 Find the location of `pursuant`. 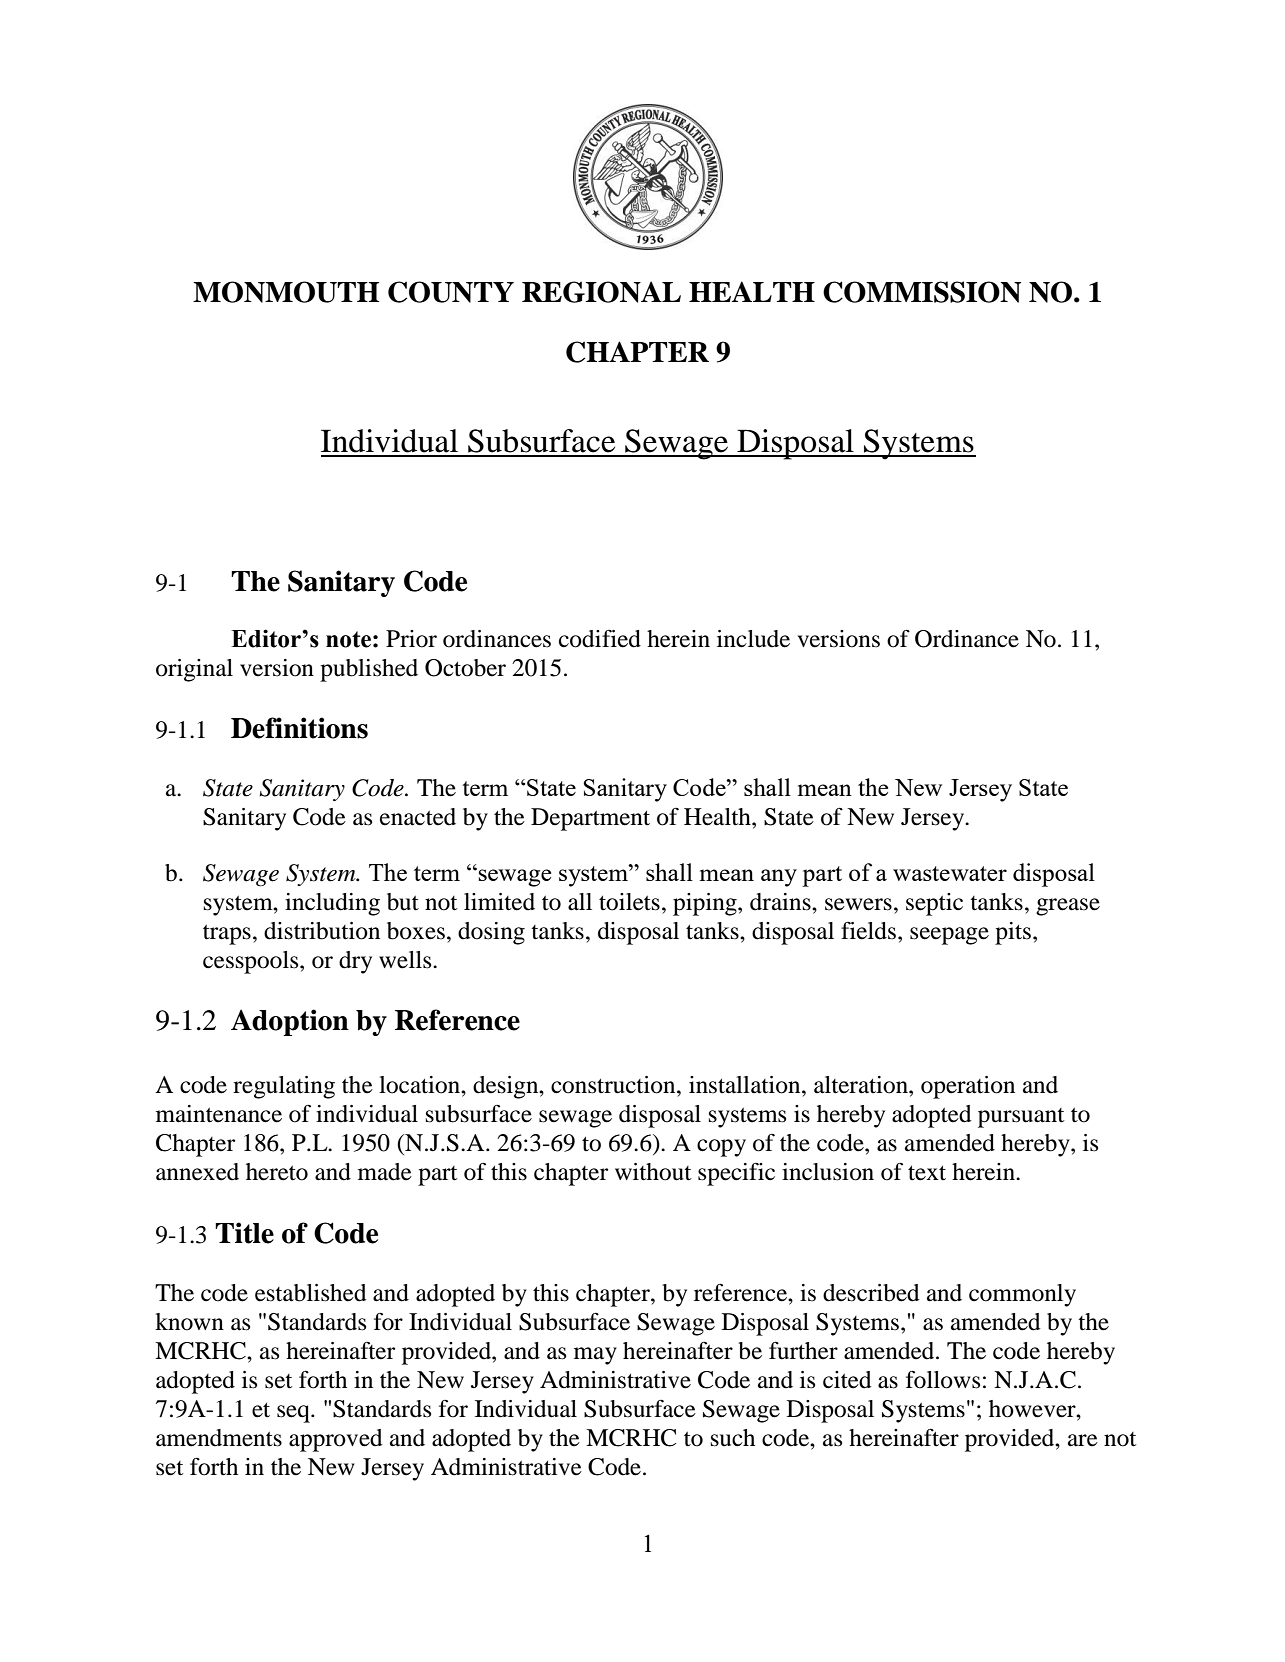

pursuant is located at coordinates (1021, 1118).
